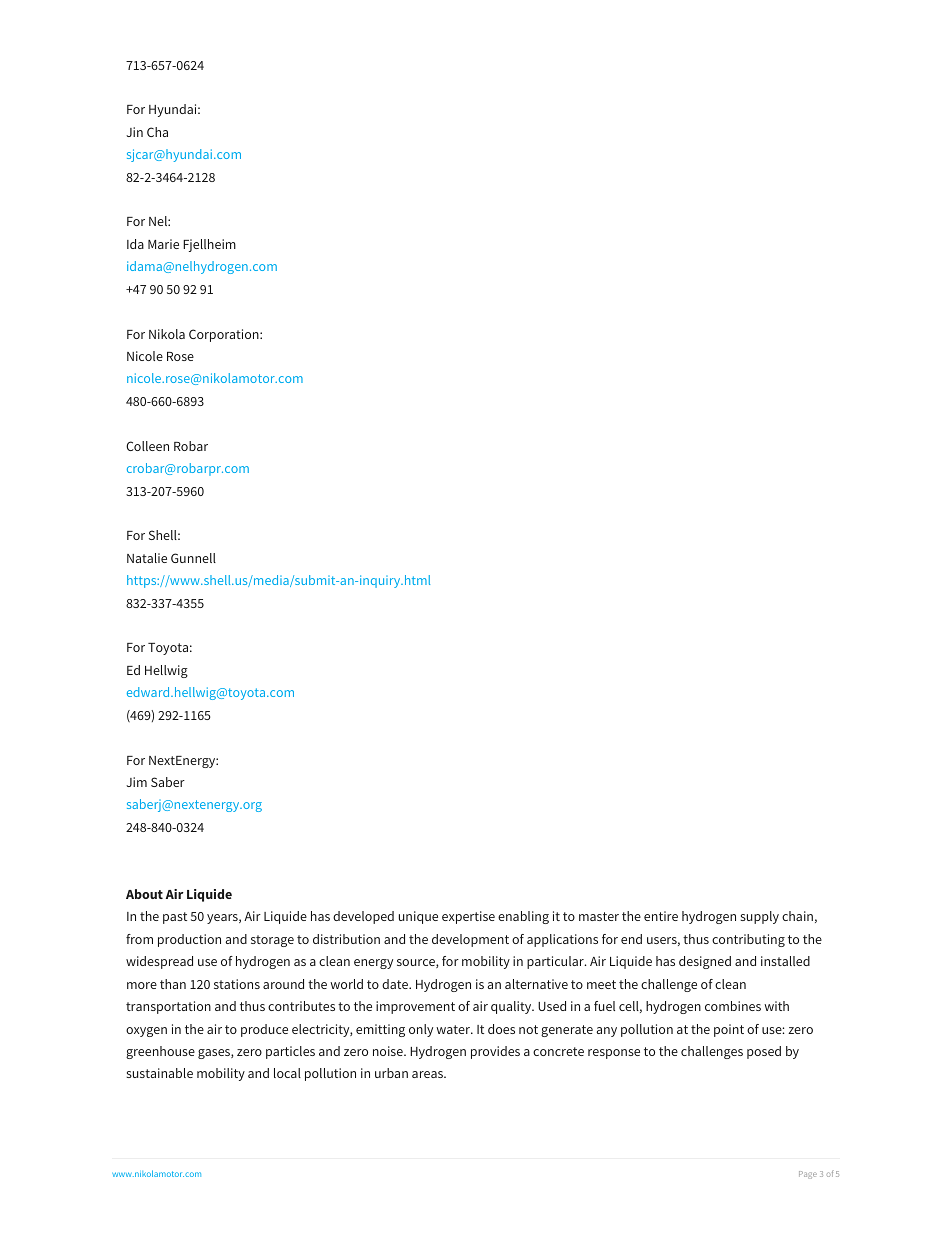 This screenshot has width=952, height=1233. I want to click on contributing, so click(748, 940).
